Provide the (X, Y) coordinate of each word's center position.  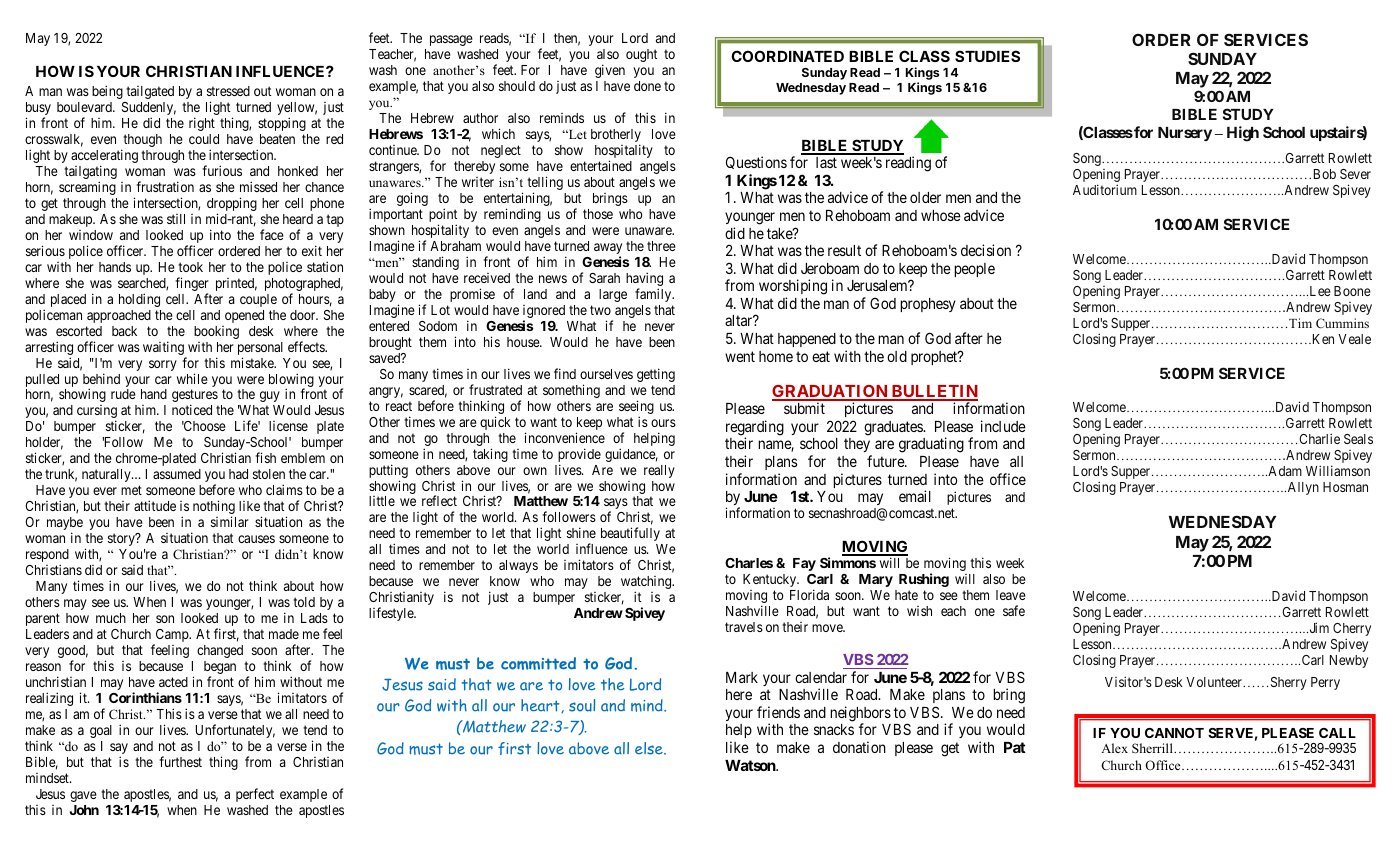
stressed (228, 91)
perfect (255, 795)
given (610, 71)
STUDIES (987, 56)
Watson (751, 765)
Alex (1114, 748)
